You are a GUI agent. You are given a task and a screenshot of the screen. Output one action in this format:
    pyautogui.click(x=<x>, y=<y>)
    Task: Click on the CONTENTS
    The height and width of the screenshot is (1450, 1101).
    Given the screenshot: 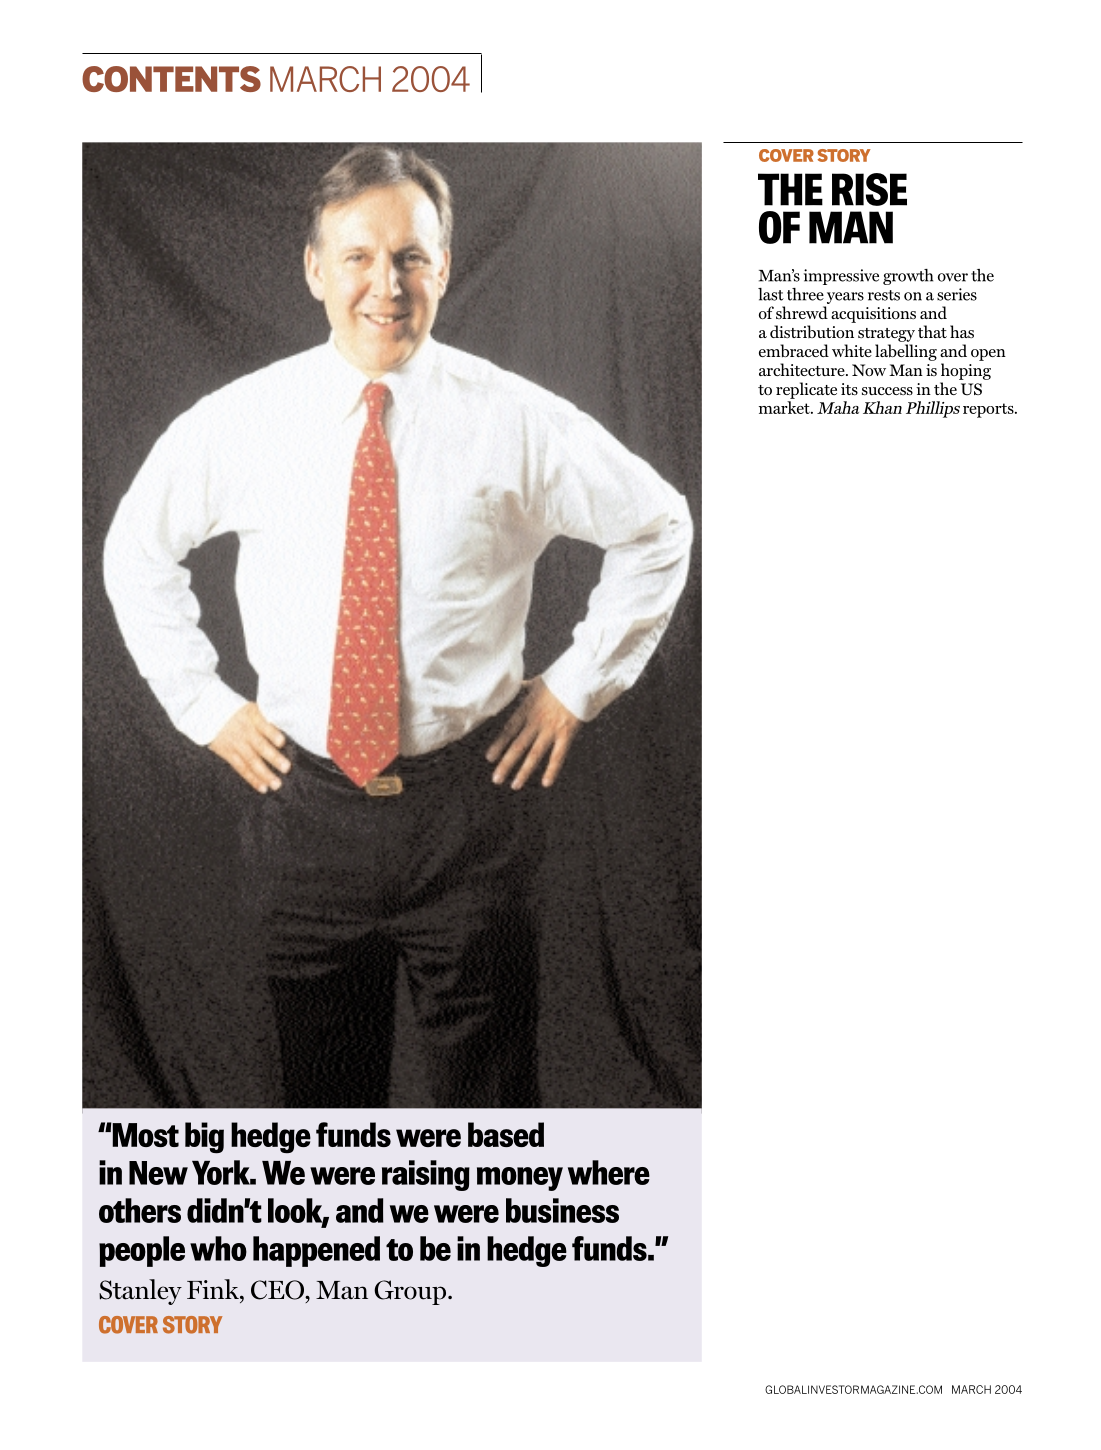 What is the action you would take?
    pyautogui.click(x=171, y=79)
